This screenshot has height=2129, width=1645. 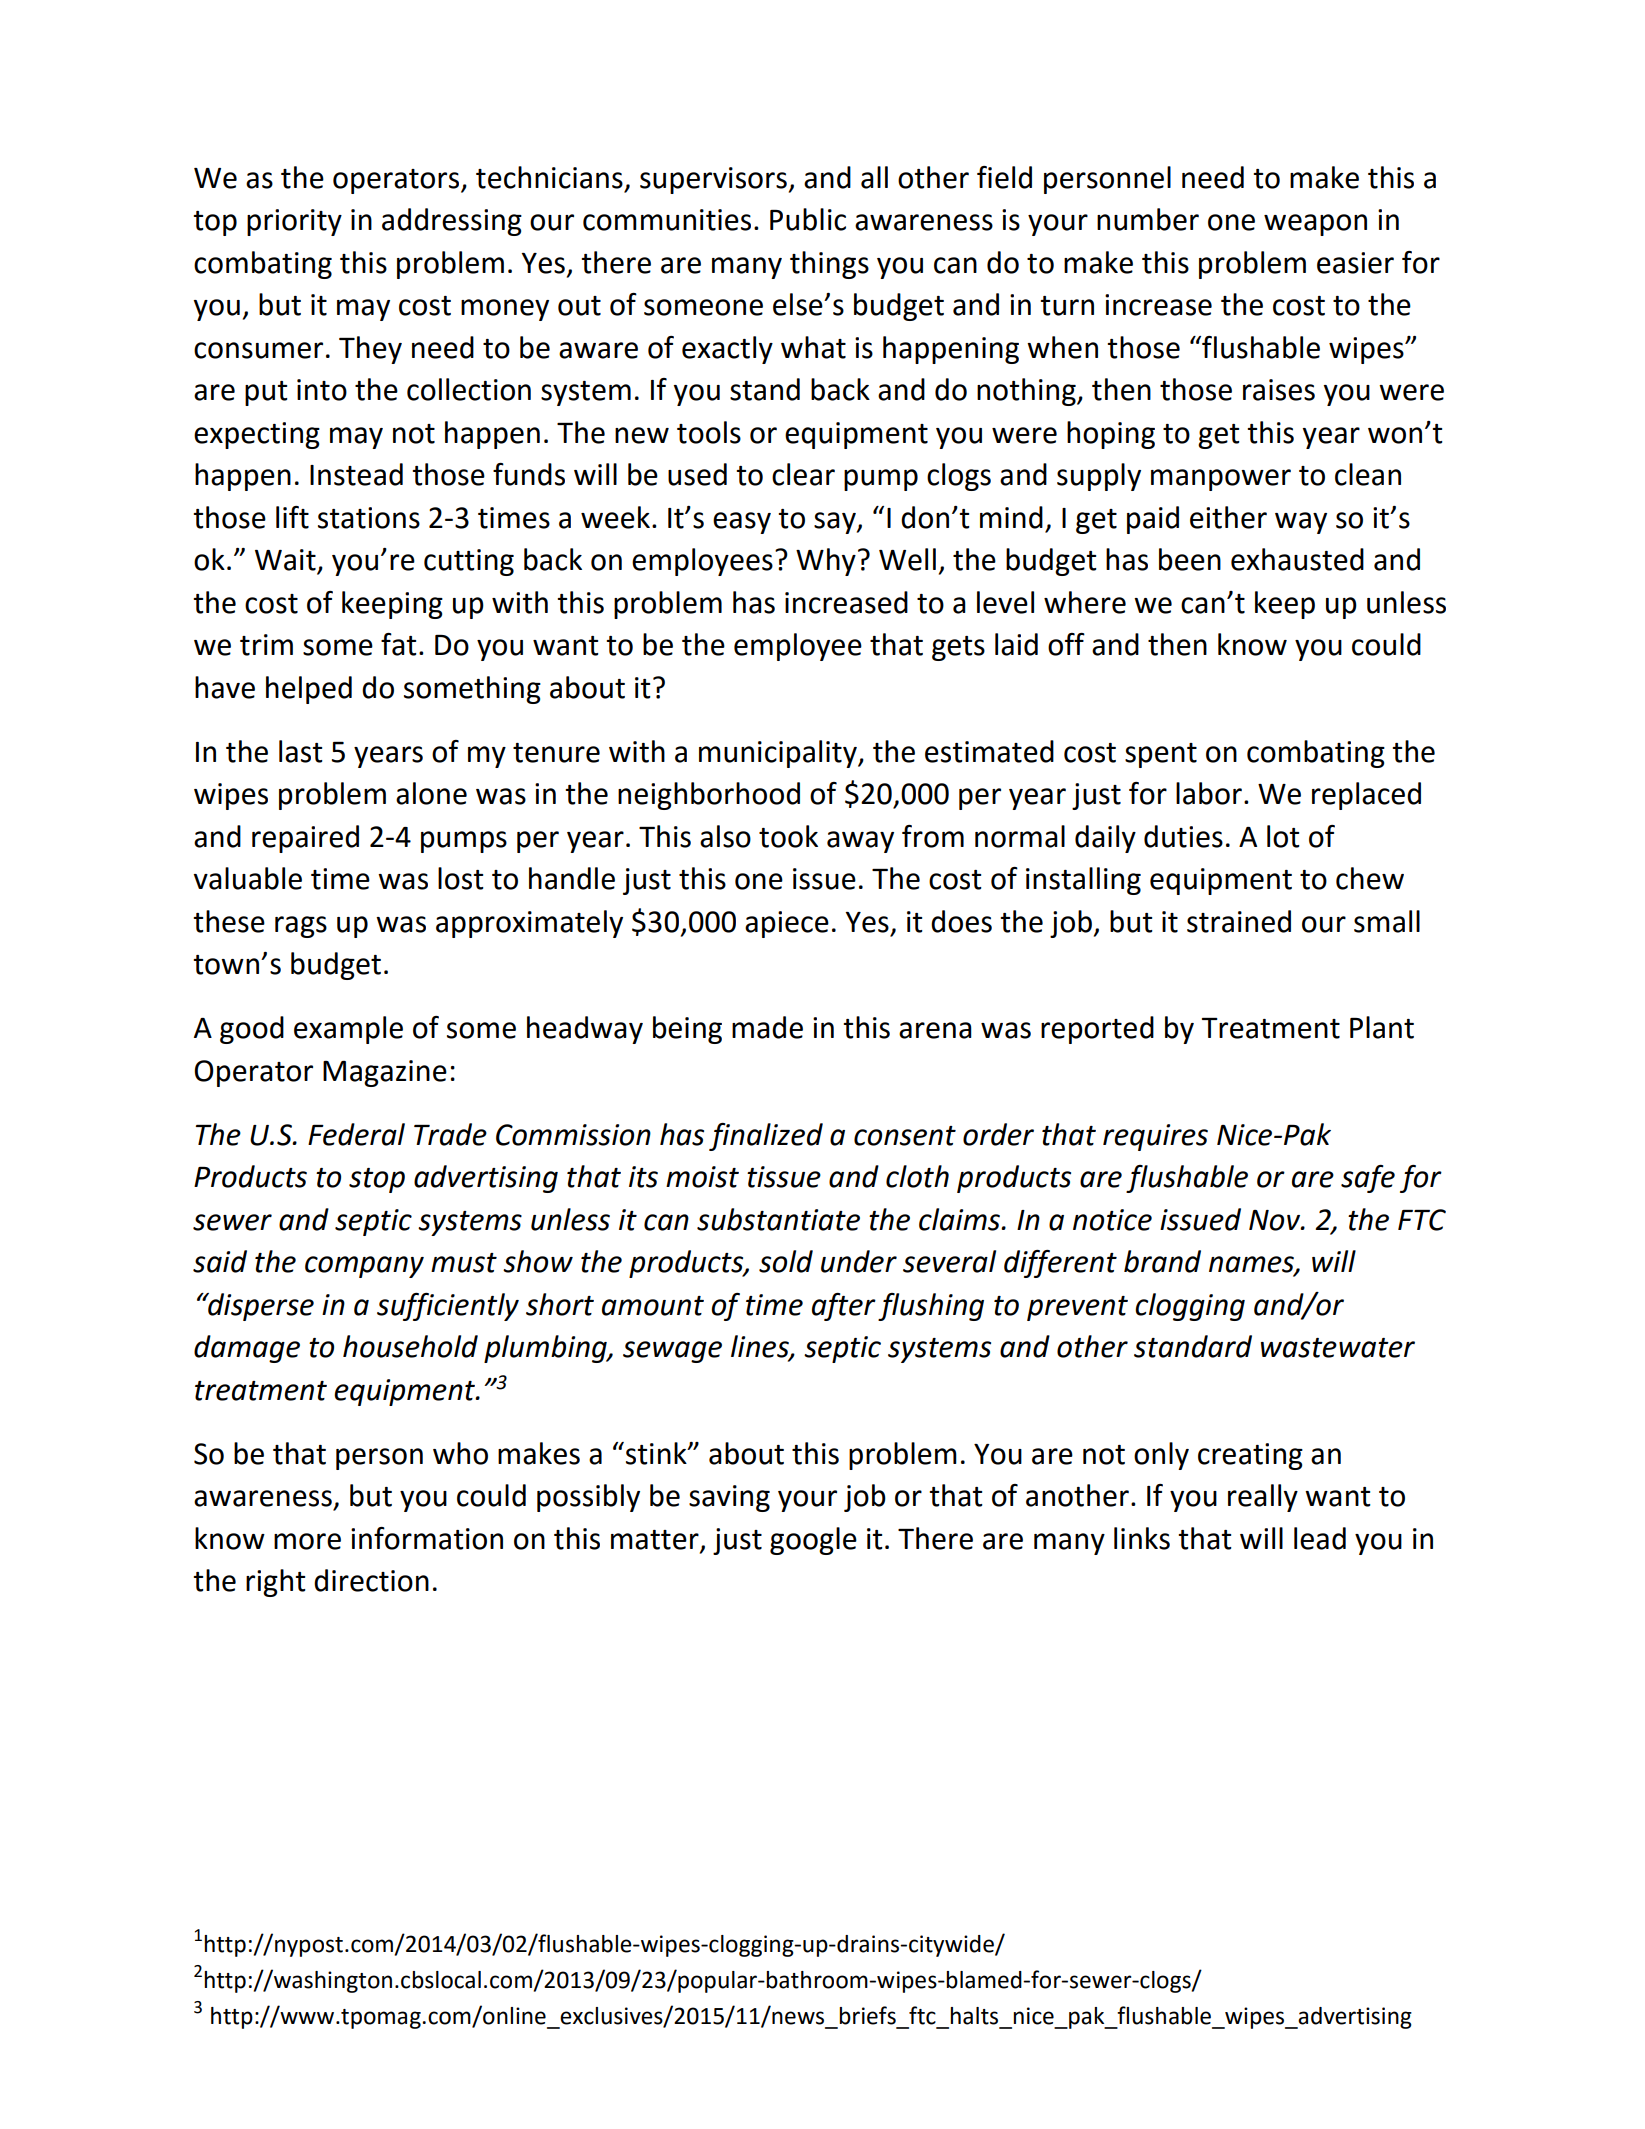 I want to click on strained, so click(x=1239, y=921).
